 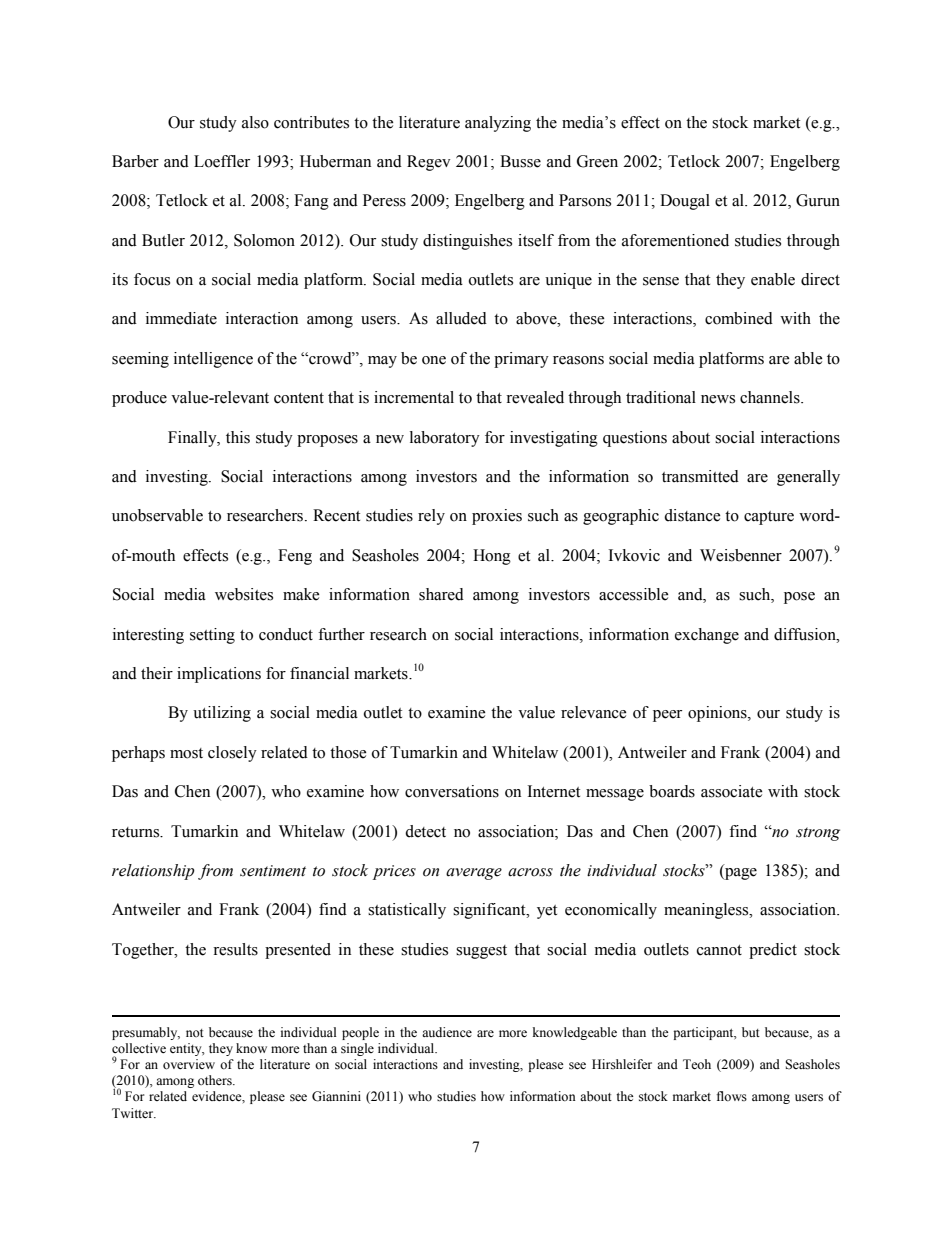 I want to click on aforementioned, so click(x=675, y=240).
